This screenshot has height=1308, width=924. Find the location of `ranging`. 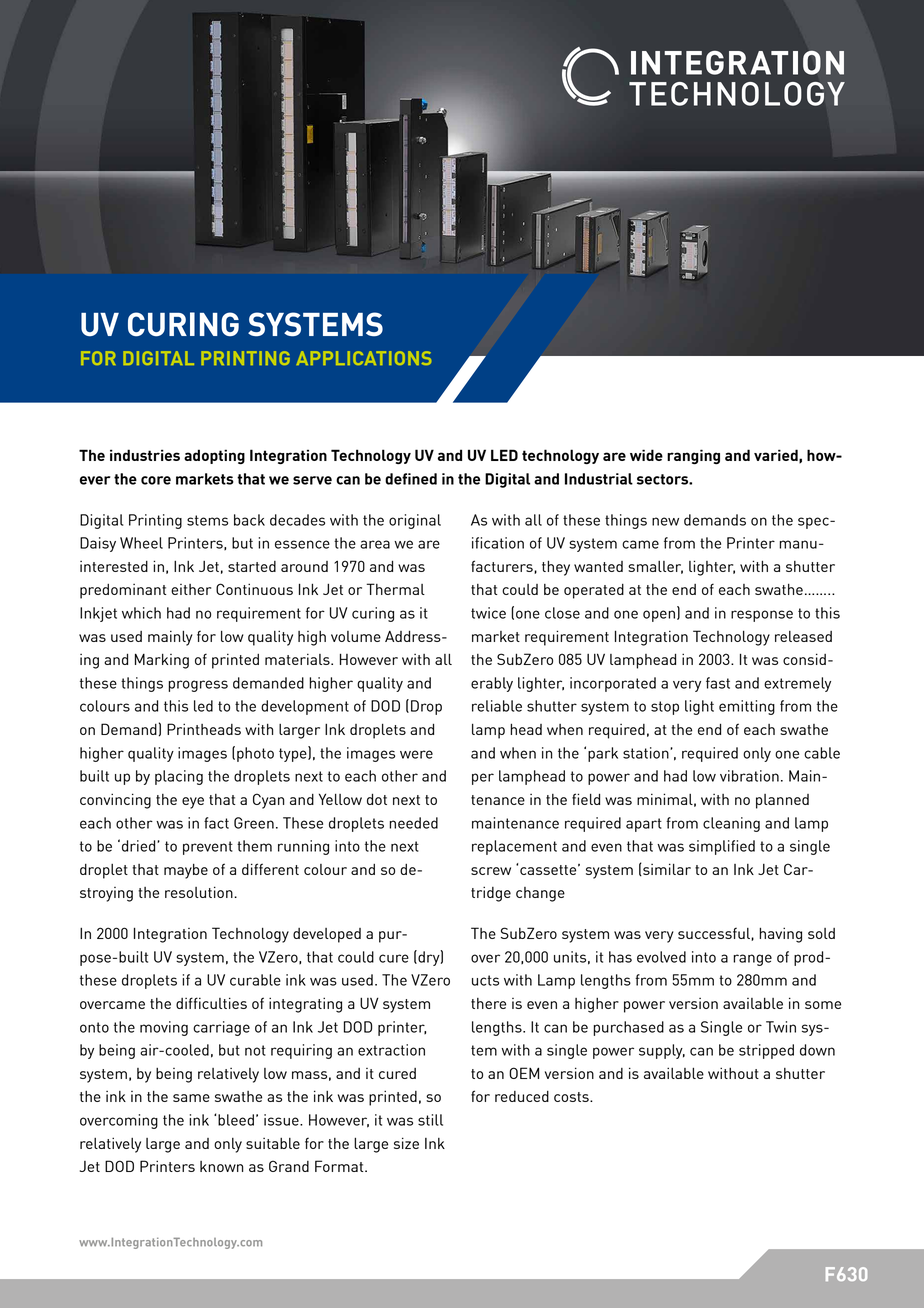

ranging is located at coordinates (693, 456).
